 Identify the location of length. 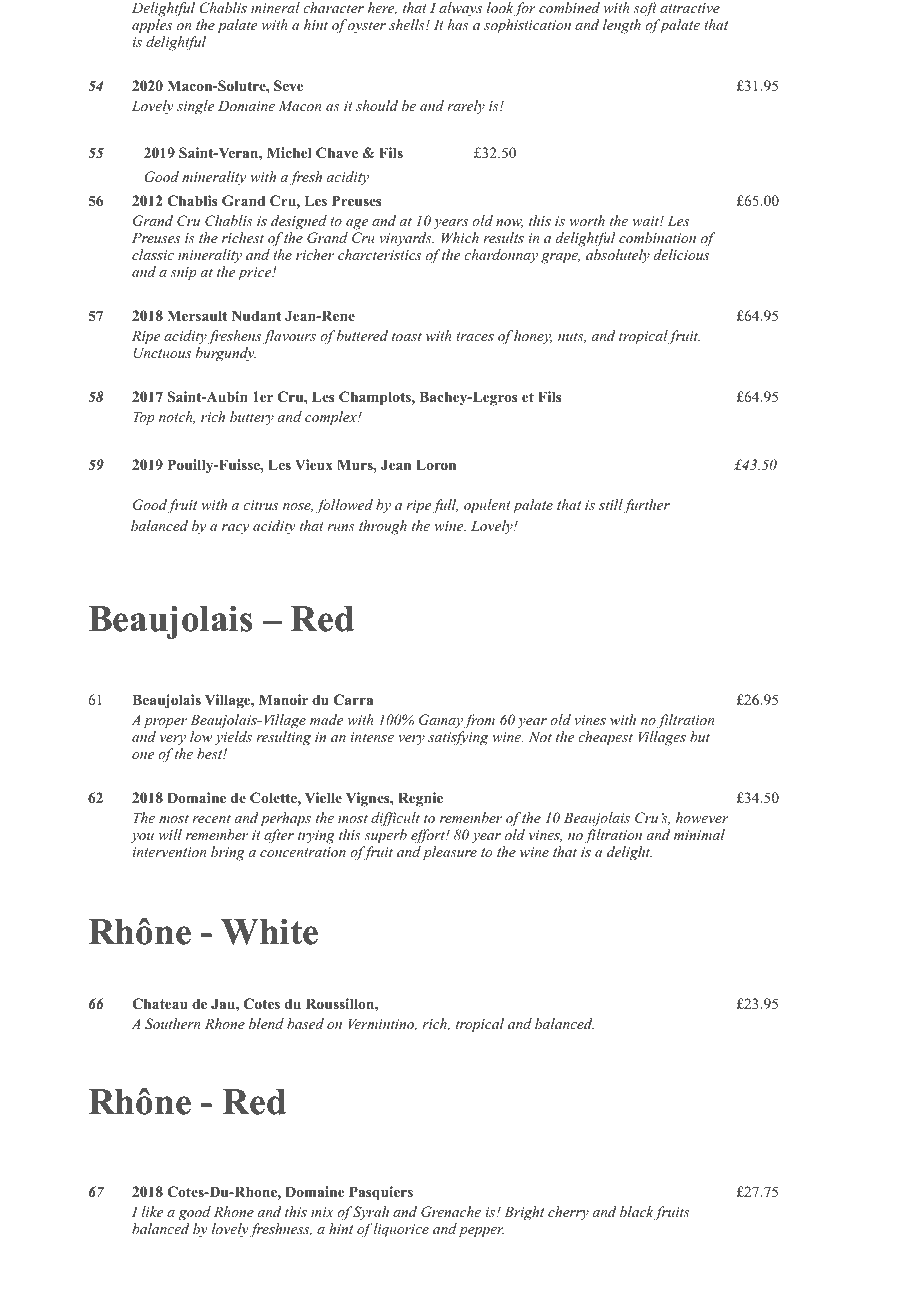
(622, 26).
